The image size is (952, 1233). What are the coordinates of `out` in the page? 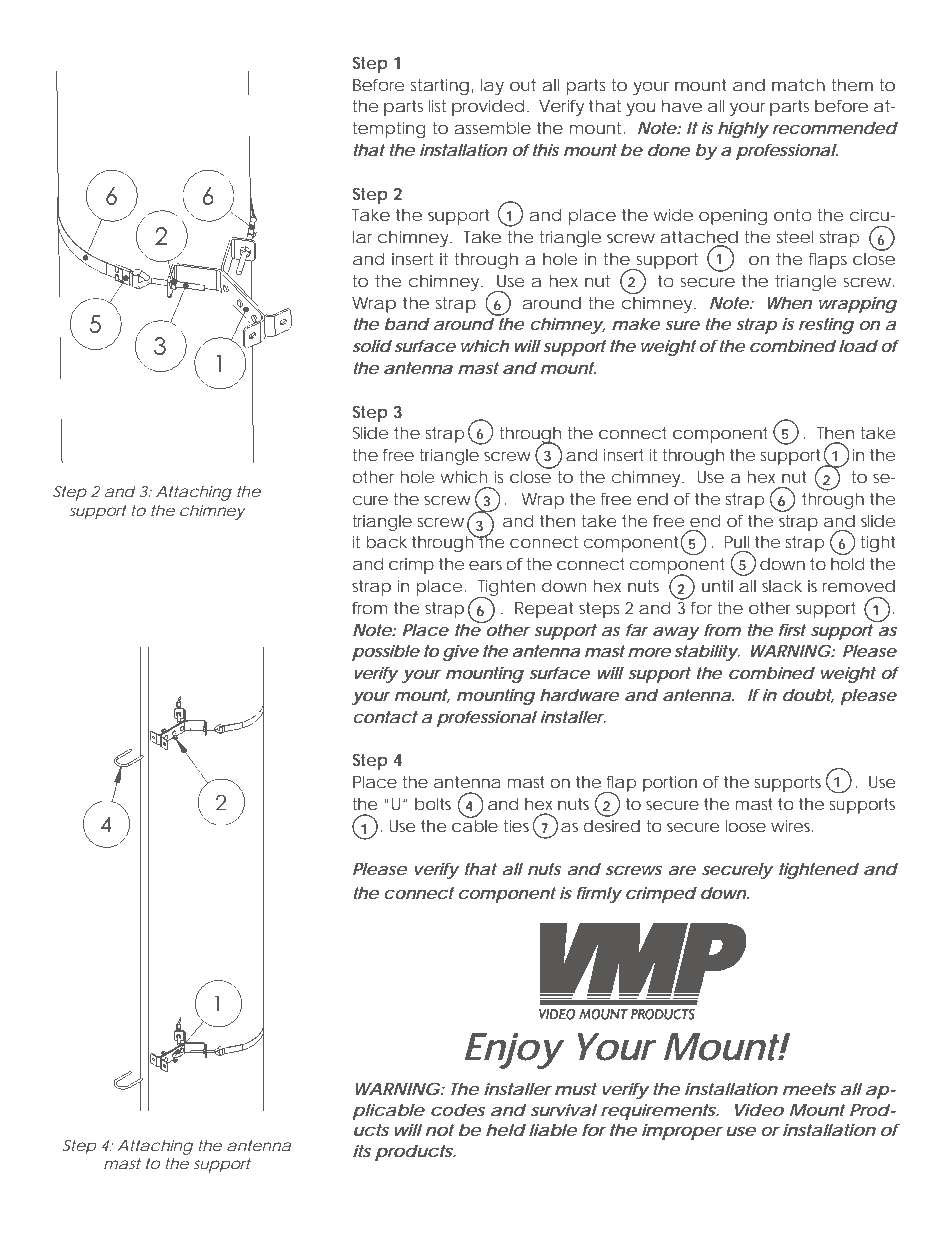 It's located at (523, 85).
